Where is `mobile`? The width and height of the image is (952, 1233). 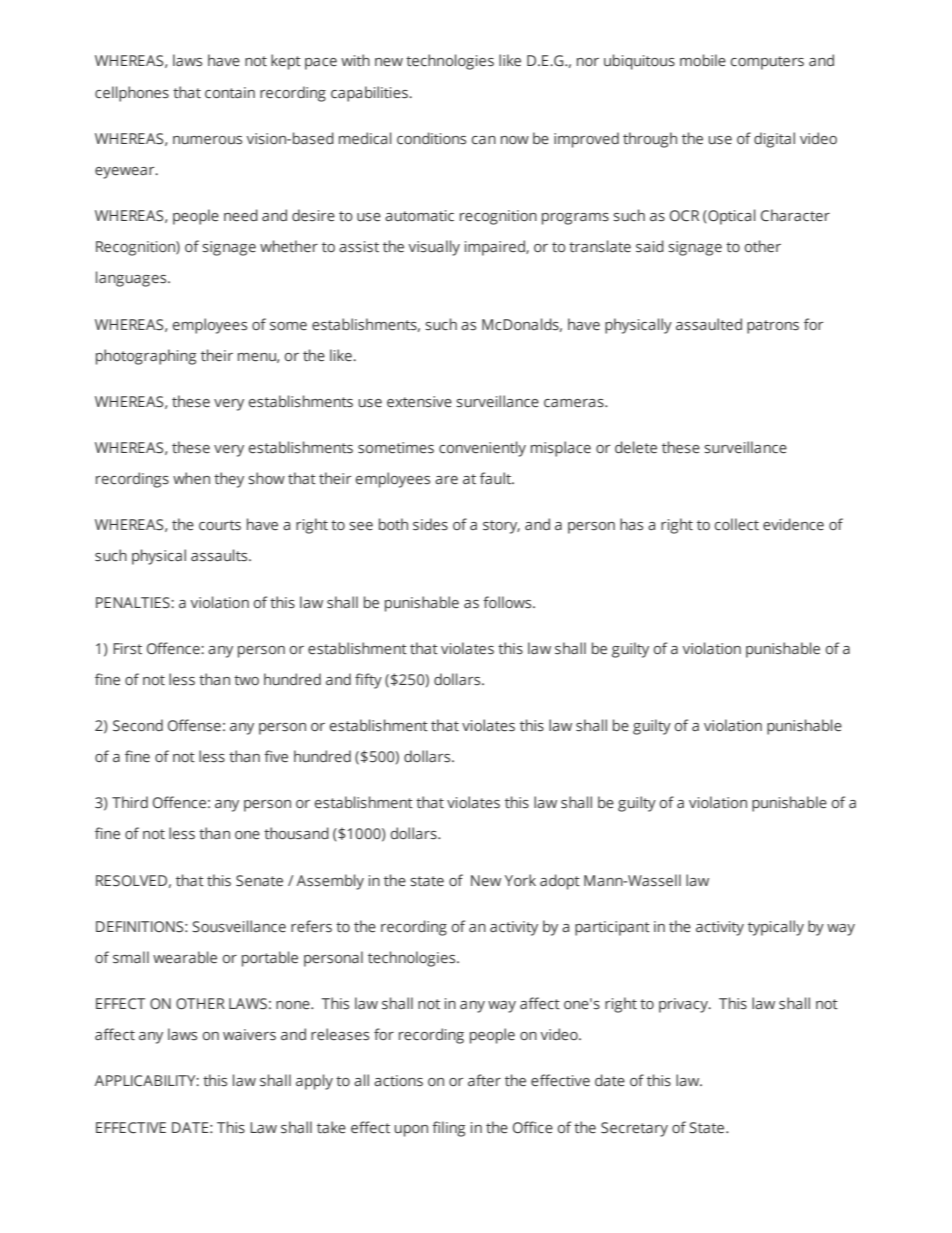
mobile is located at coordinates (703, 60).
